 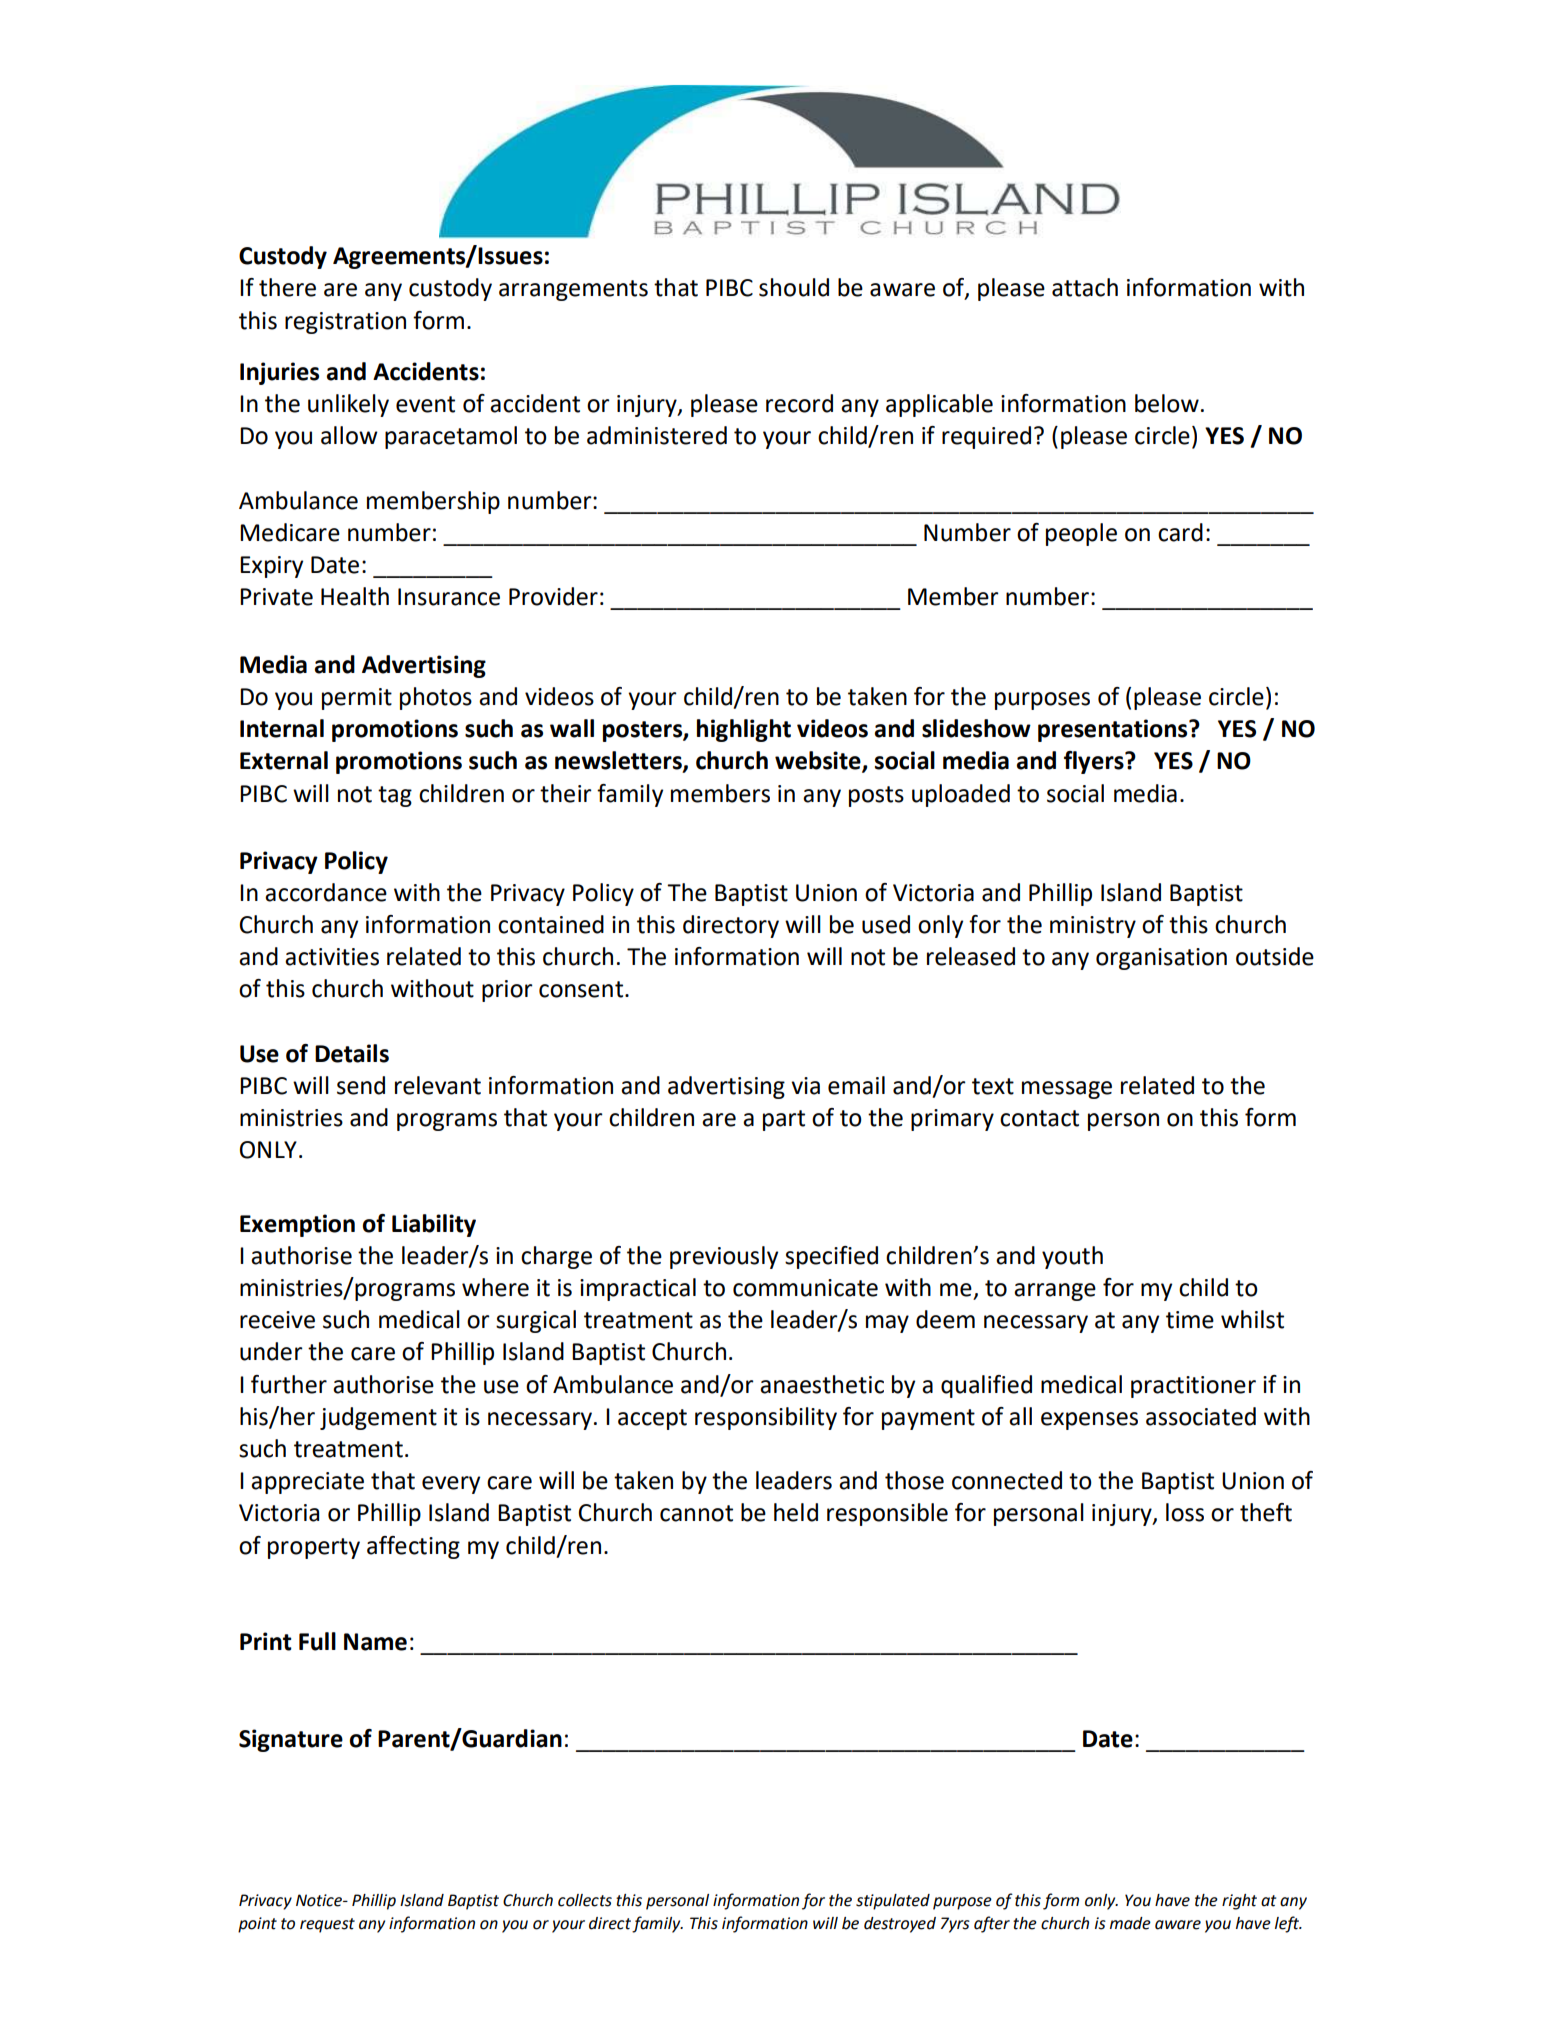 What do you see at coordinates (1114, 730) in the image?
I see `presentations` at bounding box center [1114, 730].
